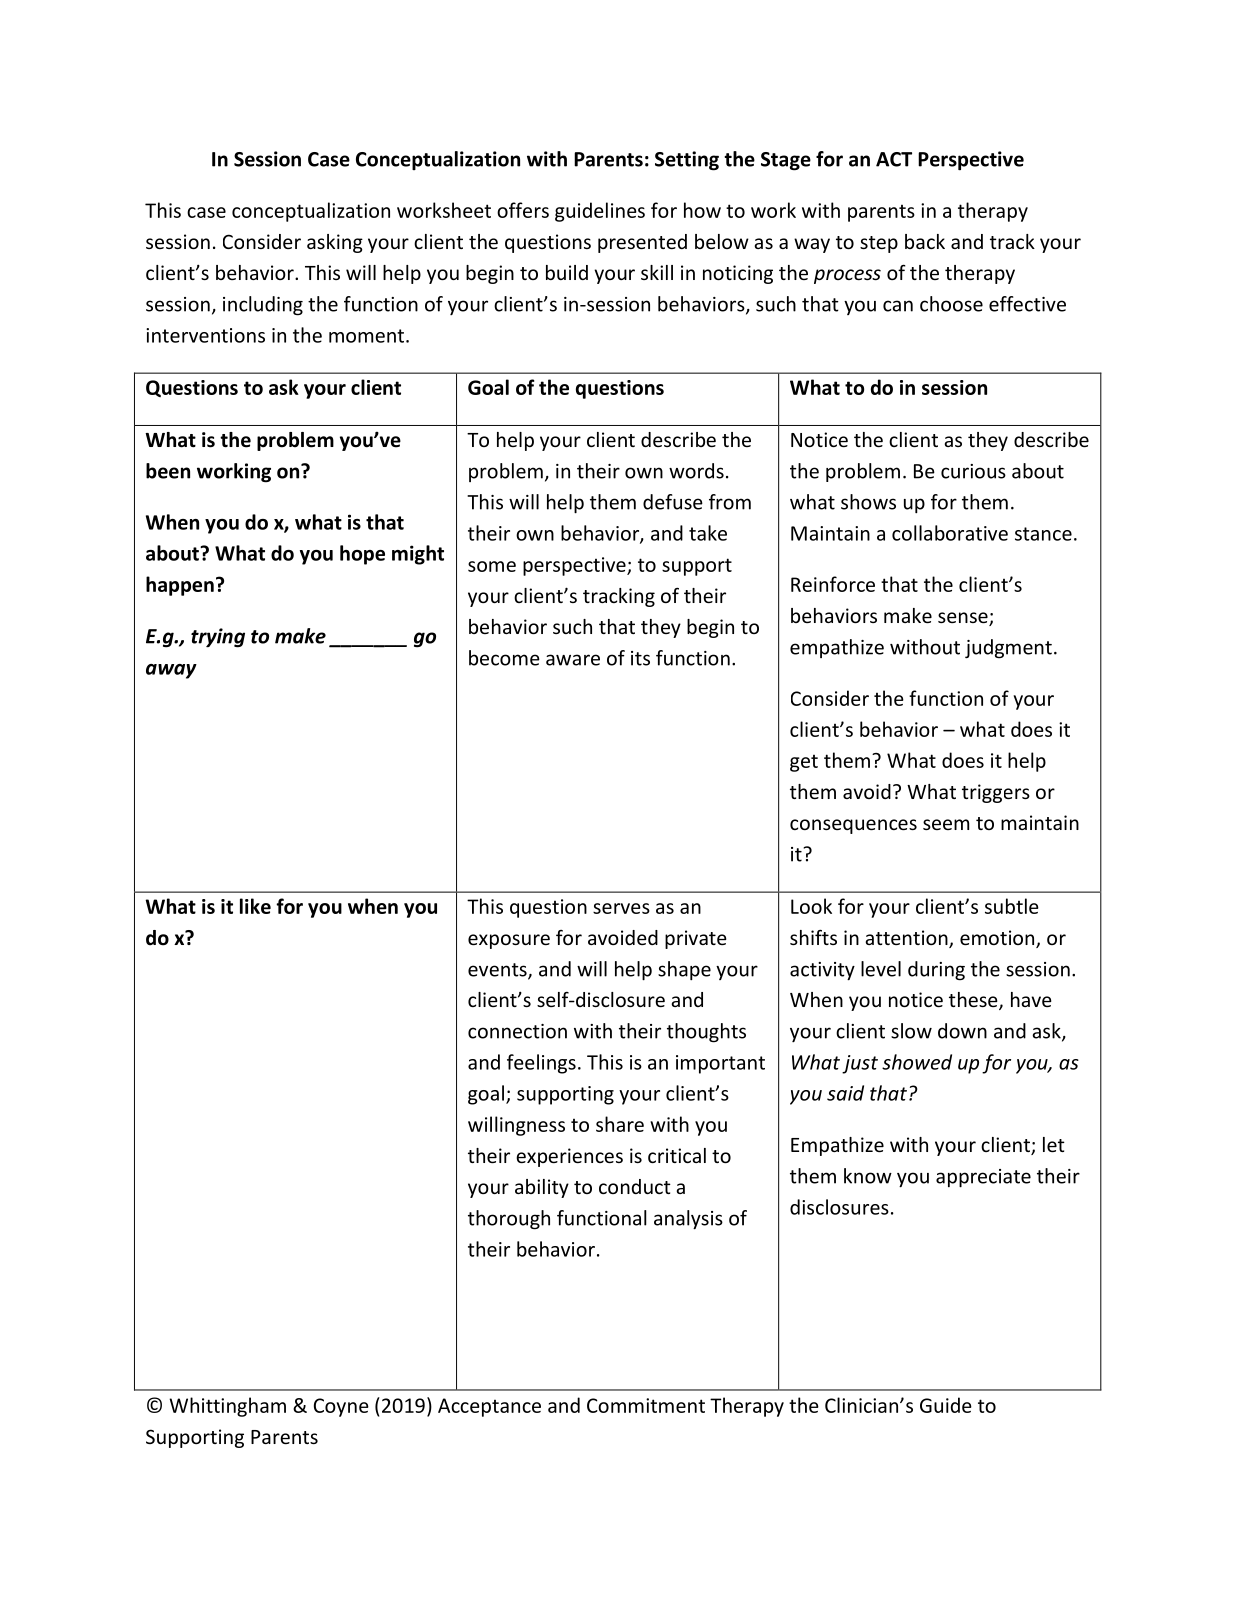 Image resolution: width=1235 pixels, height=1598 pixels. I want to click on asking, so click(335, 243).
